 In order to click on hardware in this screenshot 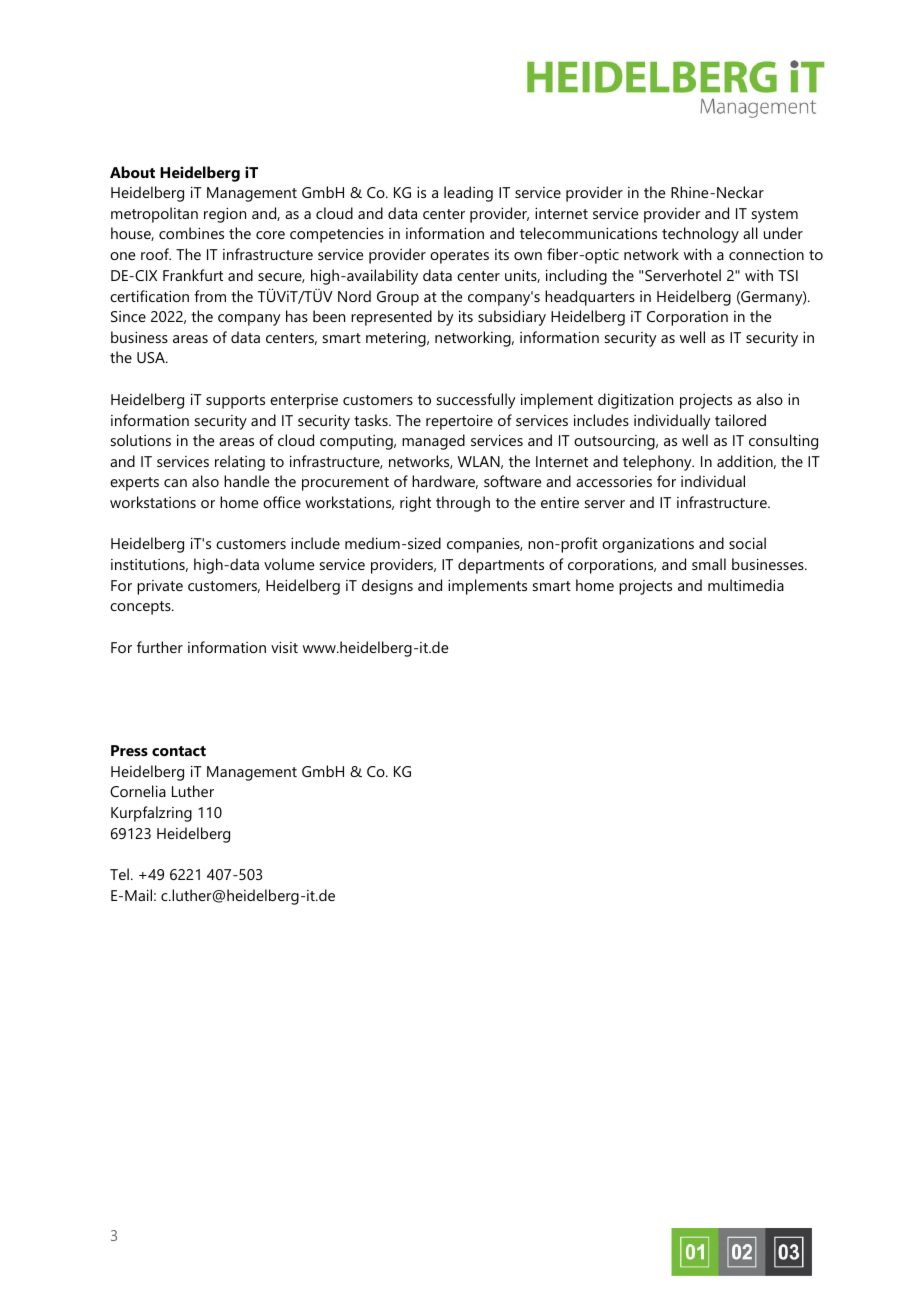, I will do `click(445, 482)`.
